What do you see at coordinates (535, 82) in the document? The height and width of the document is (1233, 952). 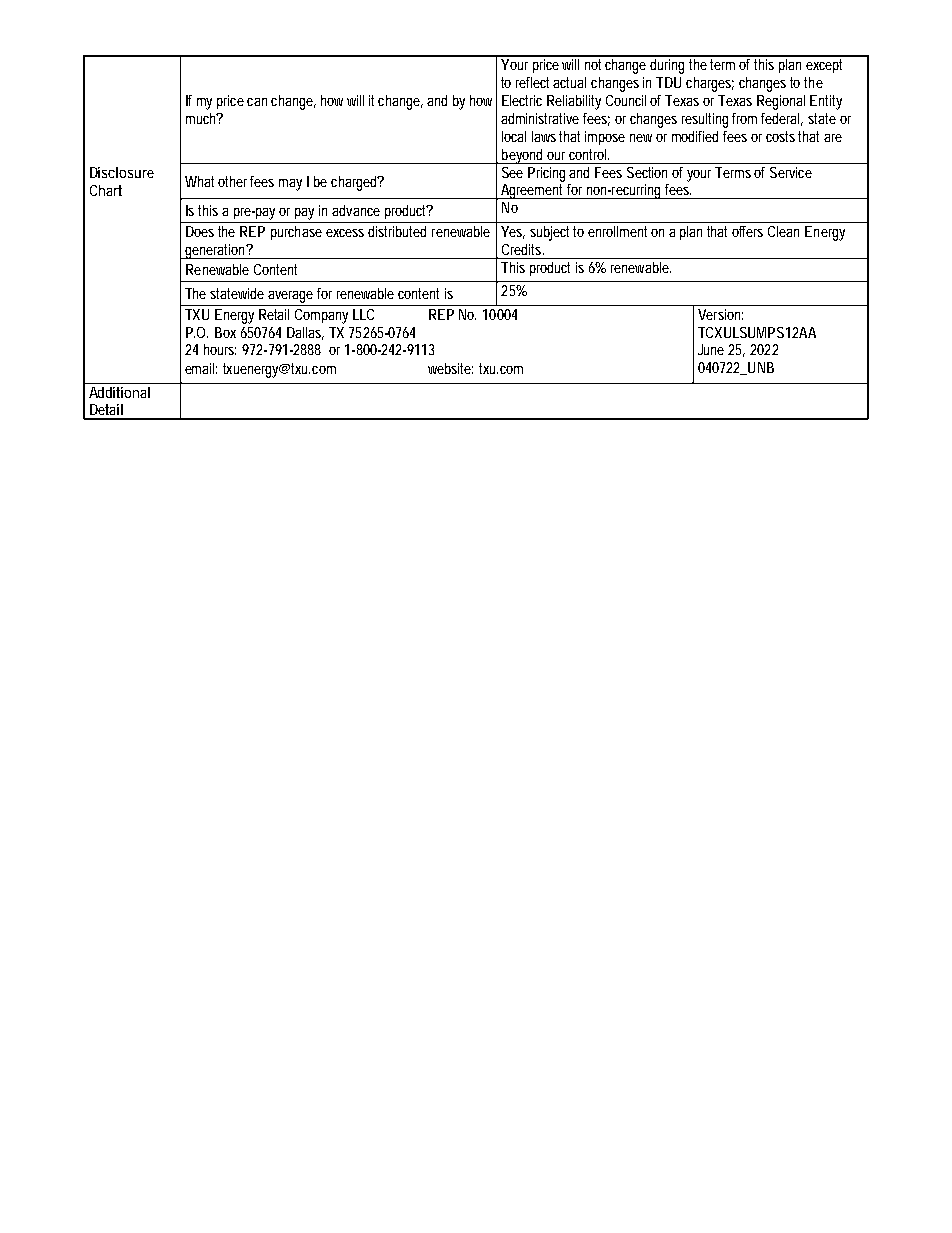 I see `reflect` at bounding box center [535, 82].
